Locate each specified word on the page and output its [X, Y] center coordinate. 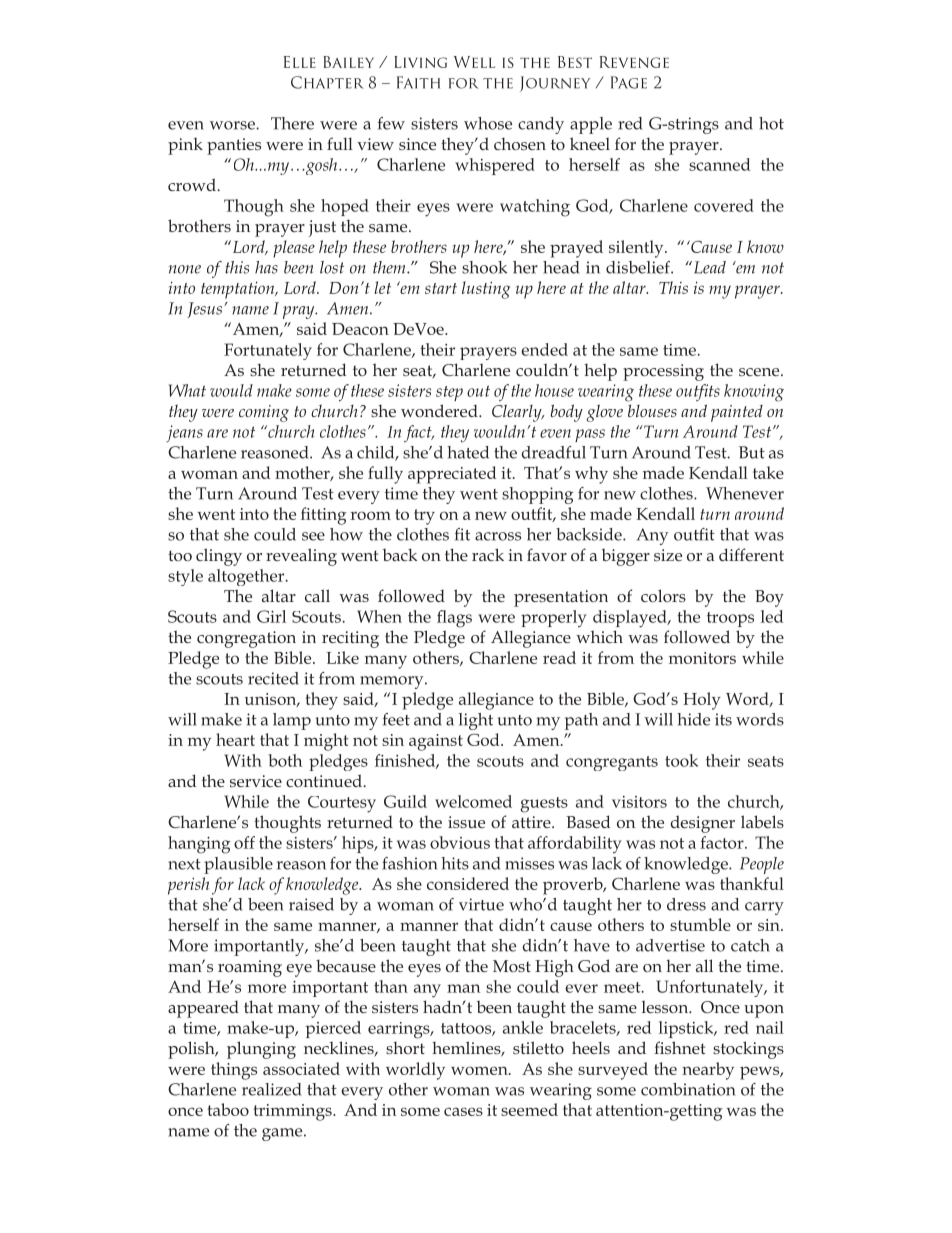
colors [663, 595]
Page [629, 82]
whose [488, 123]
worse [233, 125]
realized [271, 1089]
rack [488, 554]
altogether [247, 577]
